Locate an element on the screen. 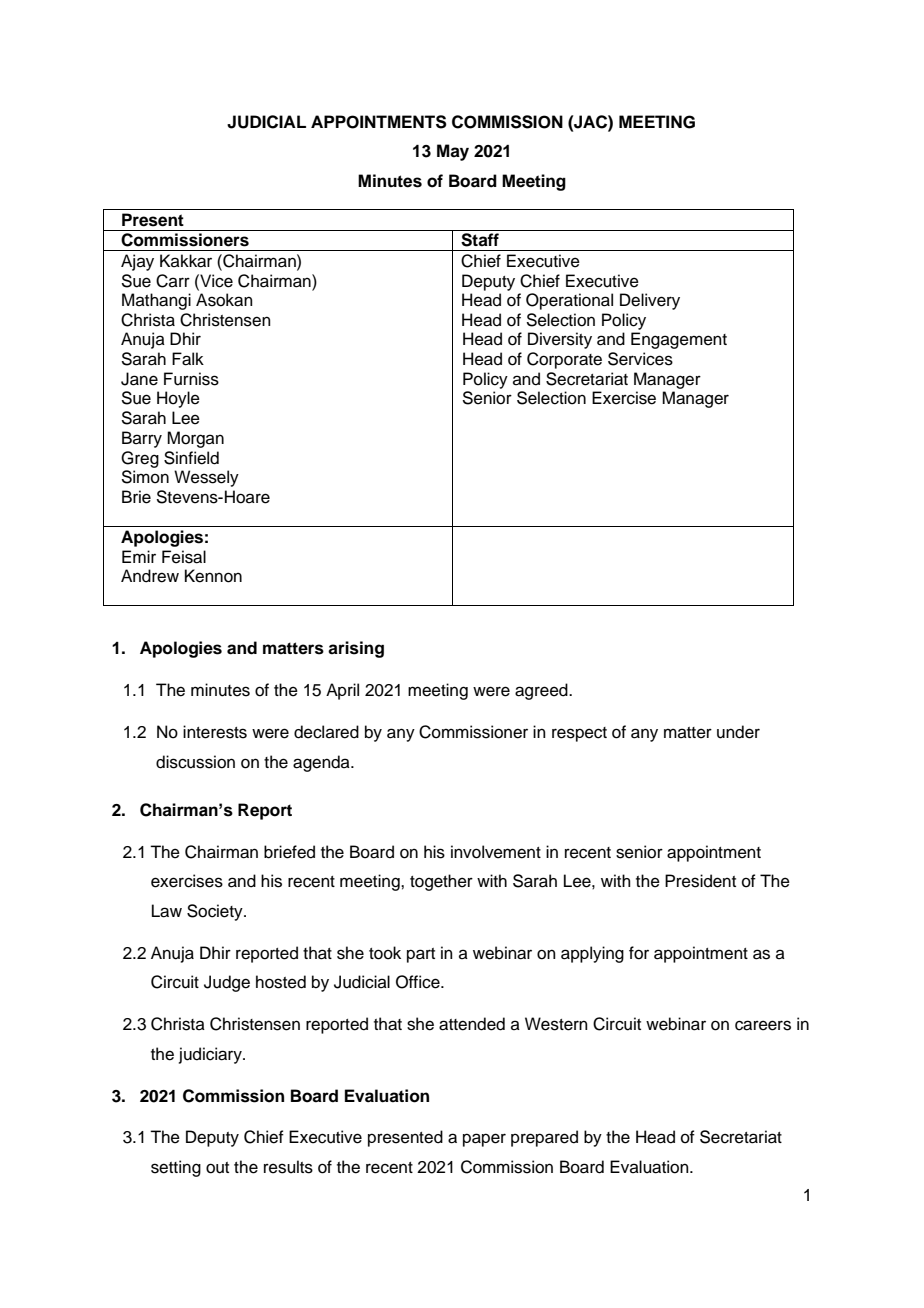 The height and width of the screenshot is (1308, 924). out is located at coordinates (217, 1168).
